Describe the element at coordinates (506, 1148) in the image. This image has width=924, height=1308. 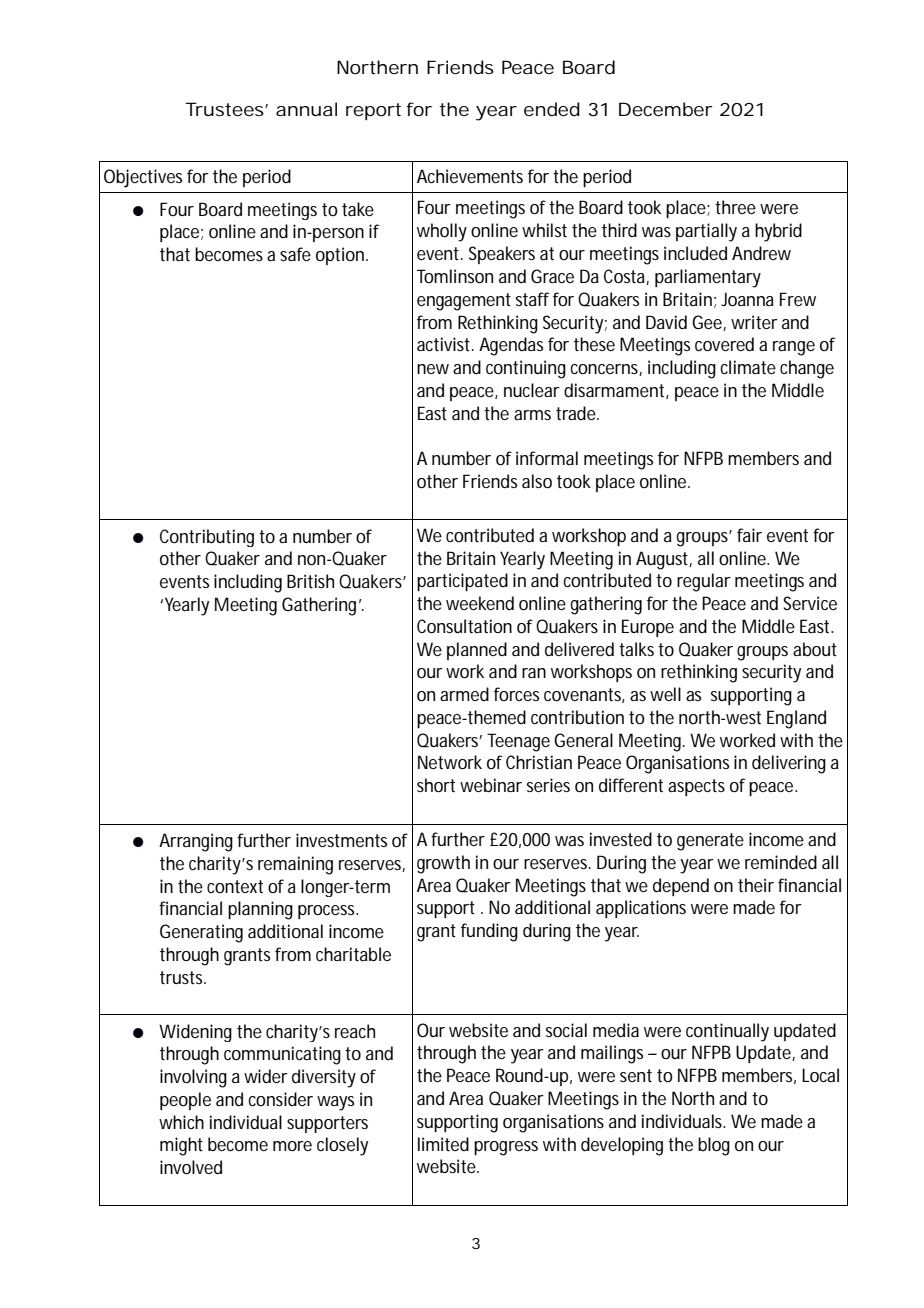
I see `progress` at that location.
